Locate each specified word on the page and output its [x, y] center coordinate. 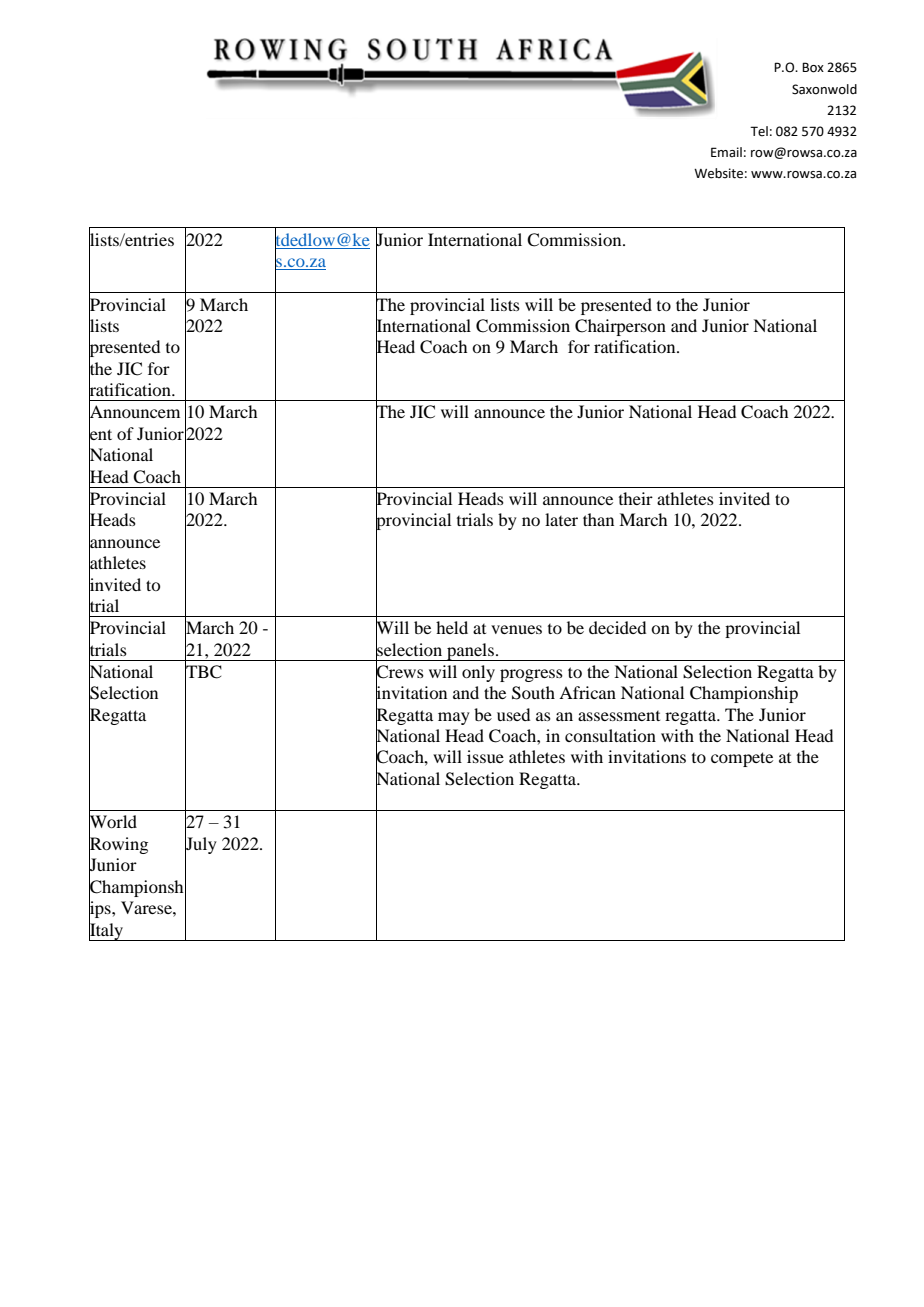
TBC [203, 671]
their [636, 498]
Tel [759, 131]
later [561, 519]
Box [813, 67]
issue [485, 756]
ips [101, 910]
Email [726, 152]
